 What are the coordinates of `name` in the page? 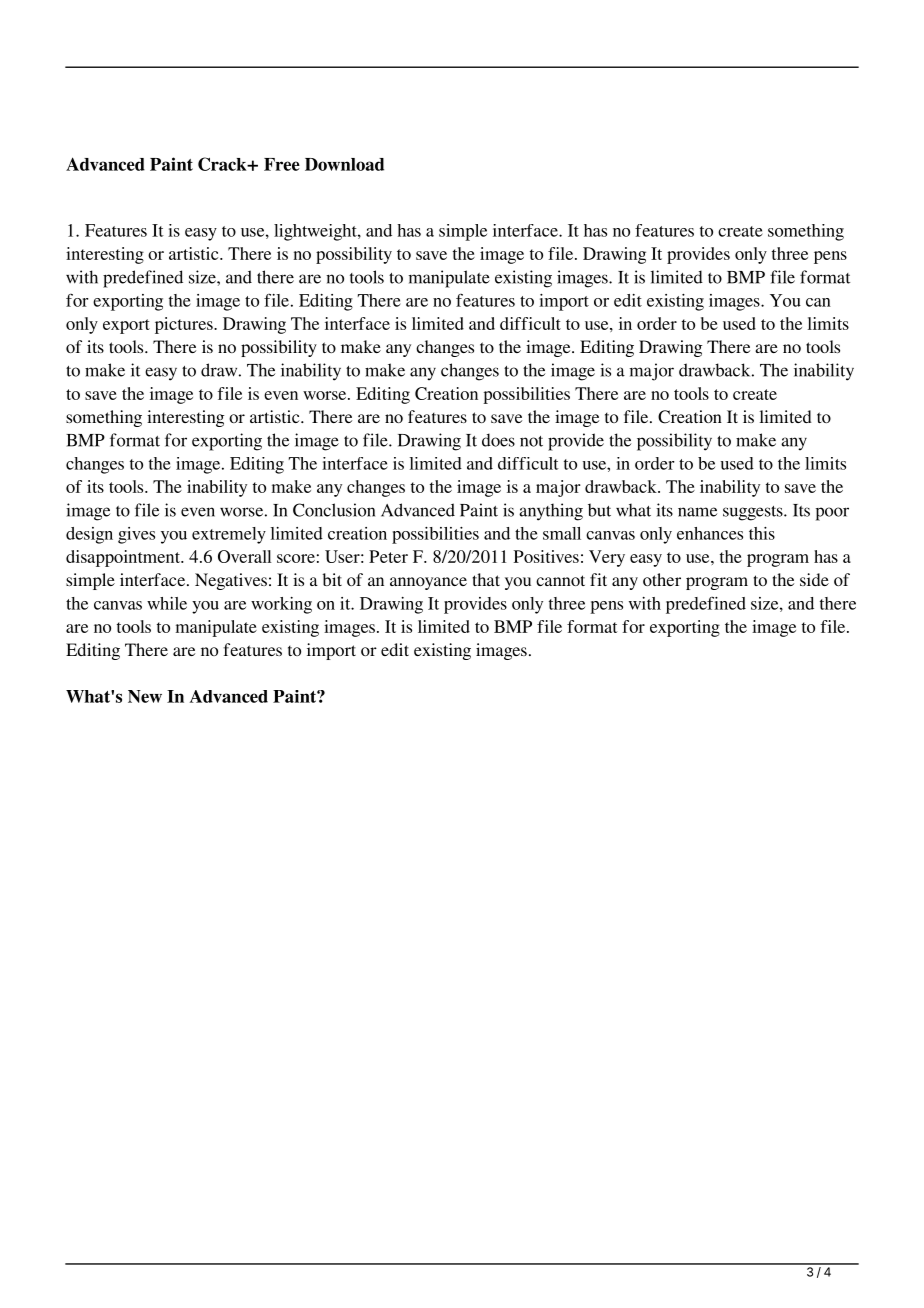 It's located at (697, 512).
